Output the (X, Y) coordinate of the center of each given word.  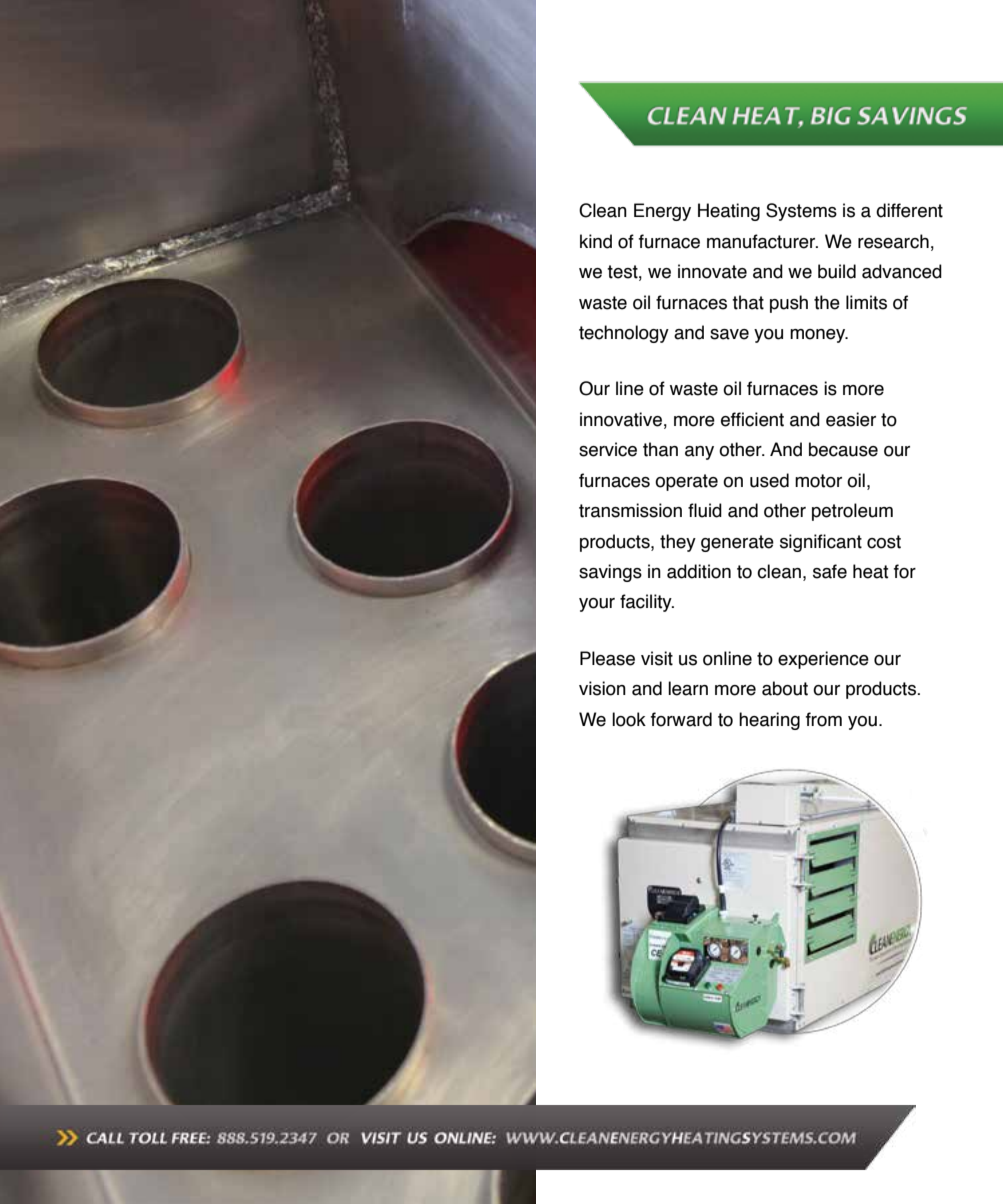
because (843, 449)
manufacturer (762, 241)
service (608, 449)
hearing (769, 721)
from (824, 719)
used (769, 480)
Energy (662, 212)
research (893, 241)
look (629, 719)
